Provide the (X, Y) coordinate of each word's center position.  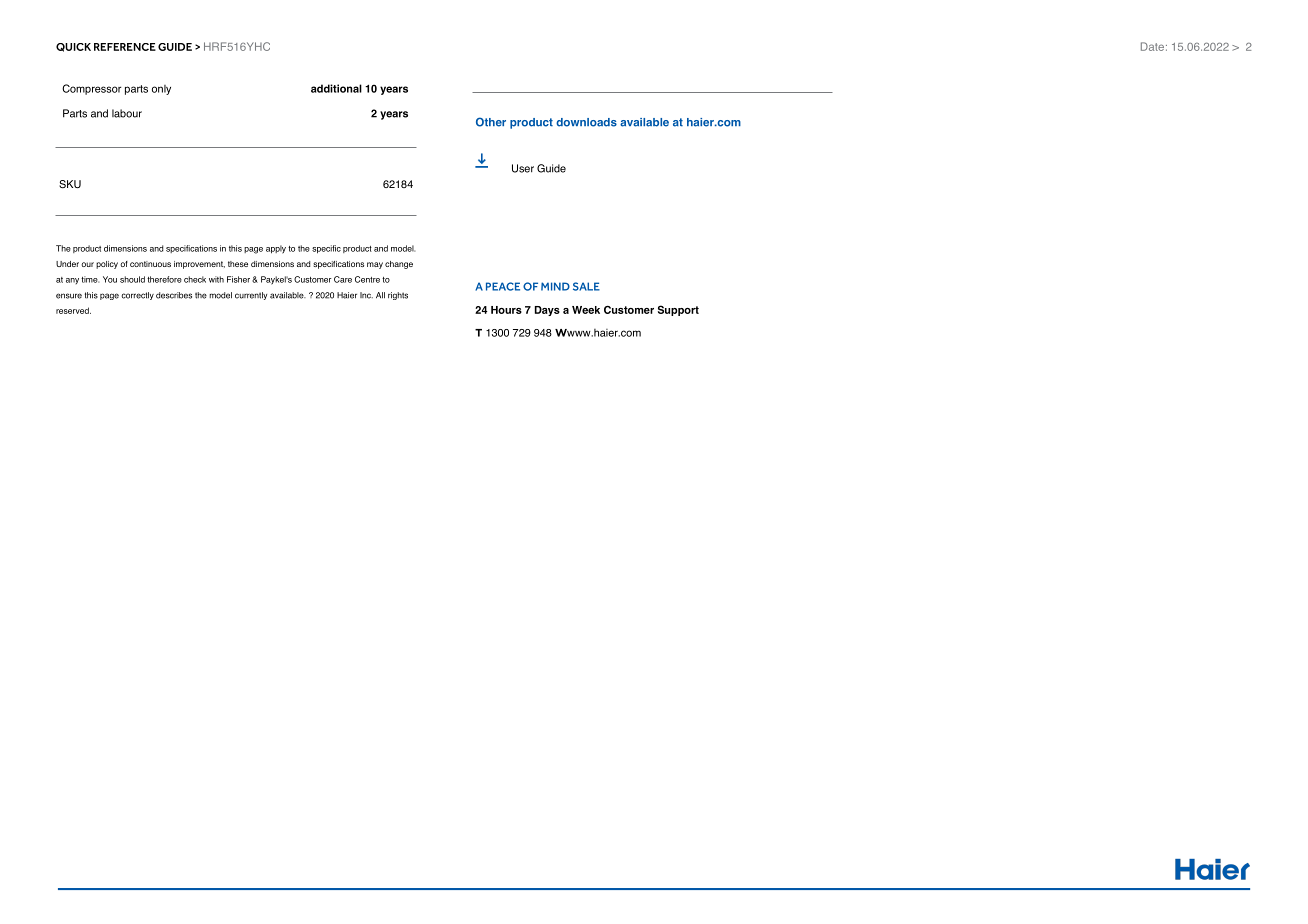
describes (174, 295)
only (161, 90)
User (523, 168)
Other (491, 122)
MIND (555, 286)
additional (336, 88)
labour (127, 113)
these (238, 264)
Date (1152, 46)
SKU (70, 184)
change (399, 265)
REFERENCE (125, 47)
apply (276, 249)
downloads (586, 122)
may (375, 265)
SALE (586, 286)
